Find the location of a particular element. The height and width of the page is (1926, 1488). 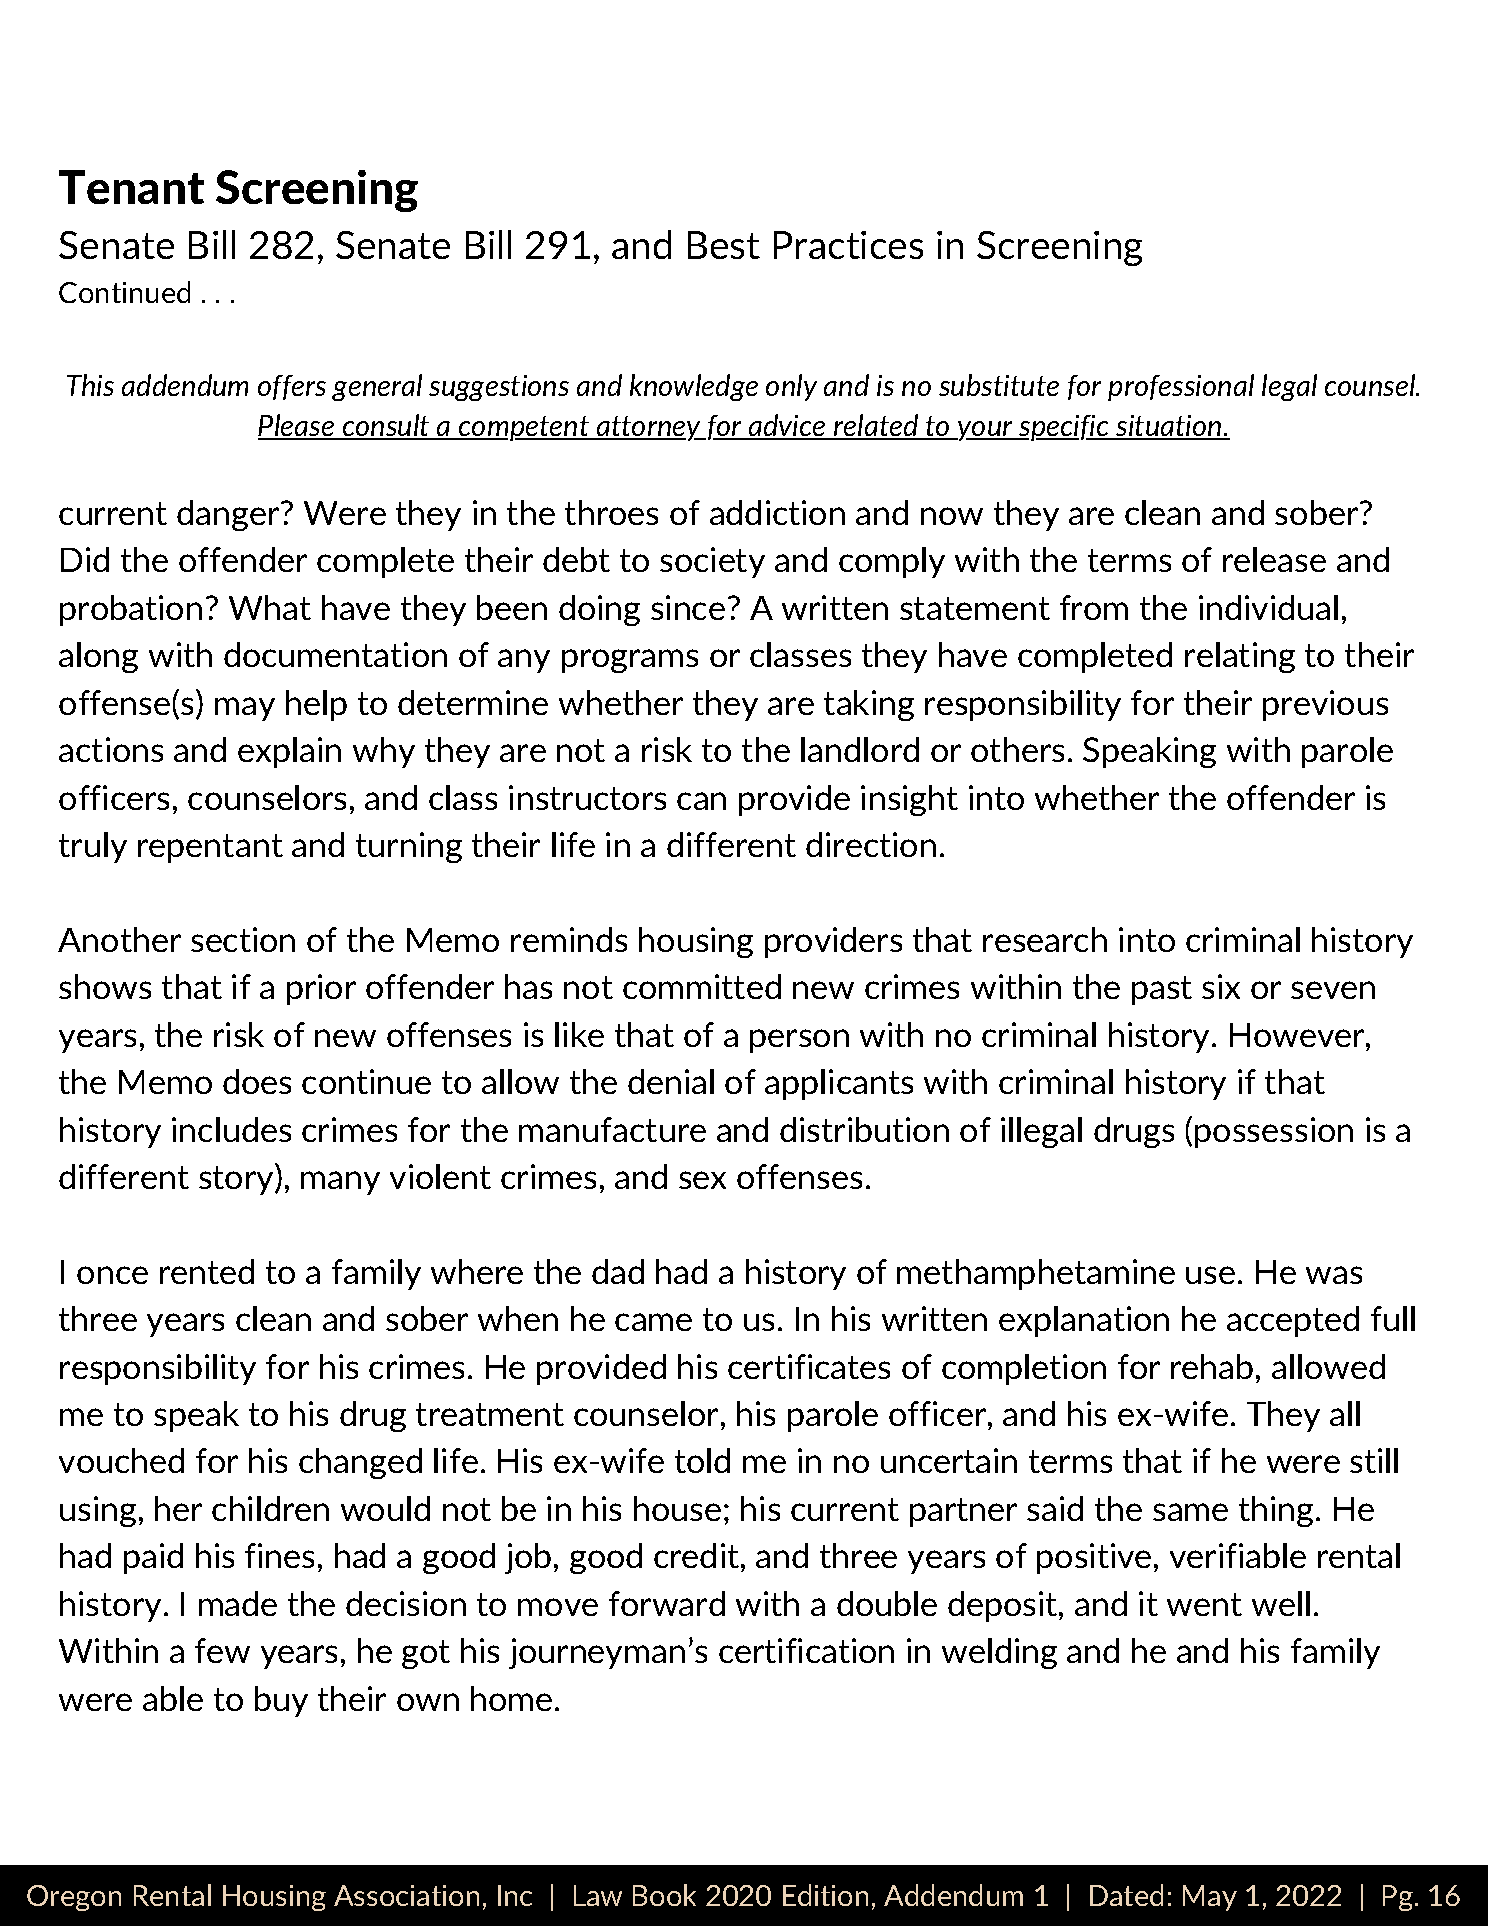

landlord is located at coordinates (860, 749).
